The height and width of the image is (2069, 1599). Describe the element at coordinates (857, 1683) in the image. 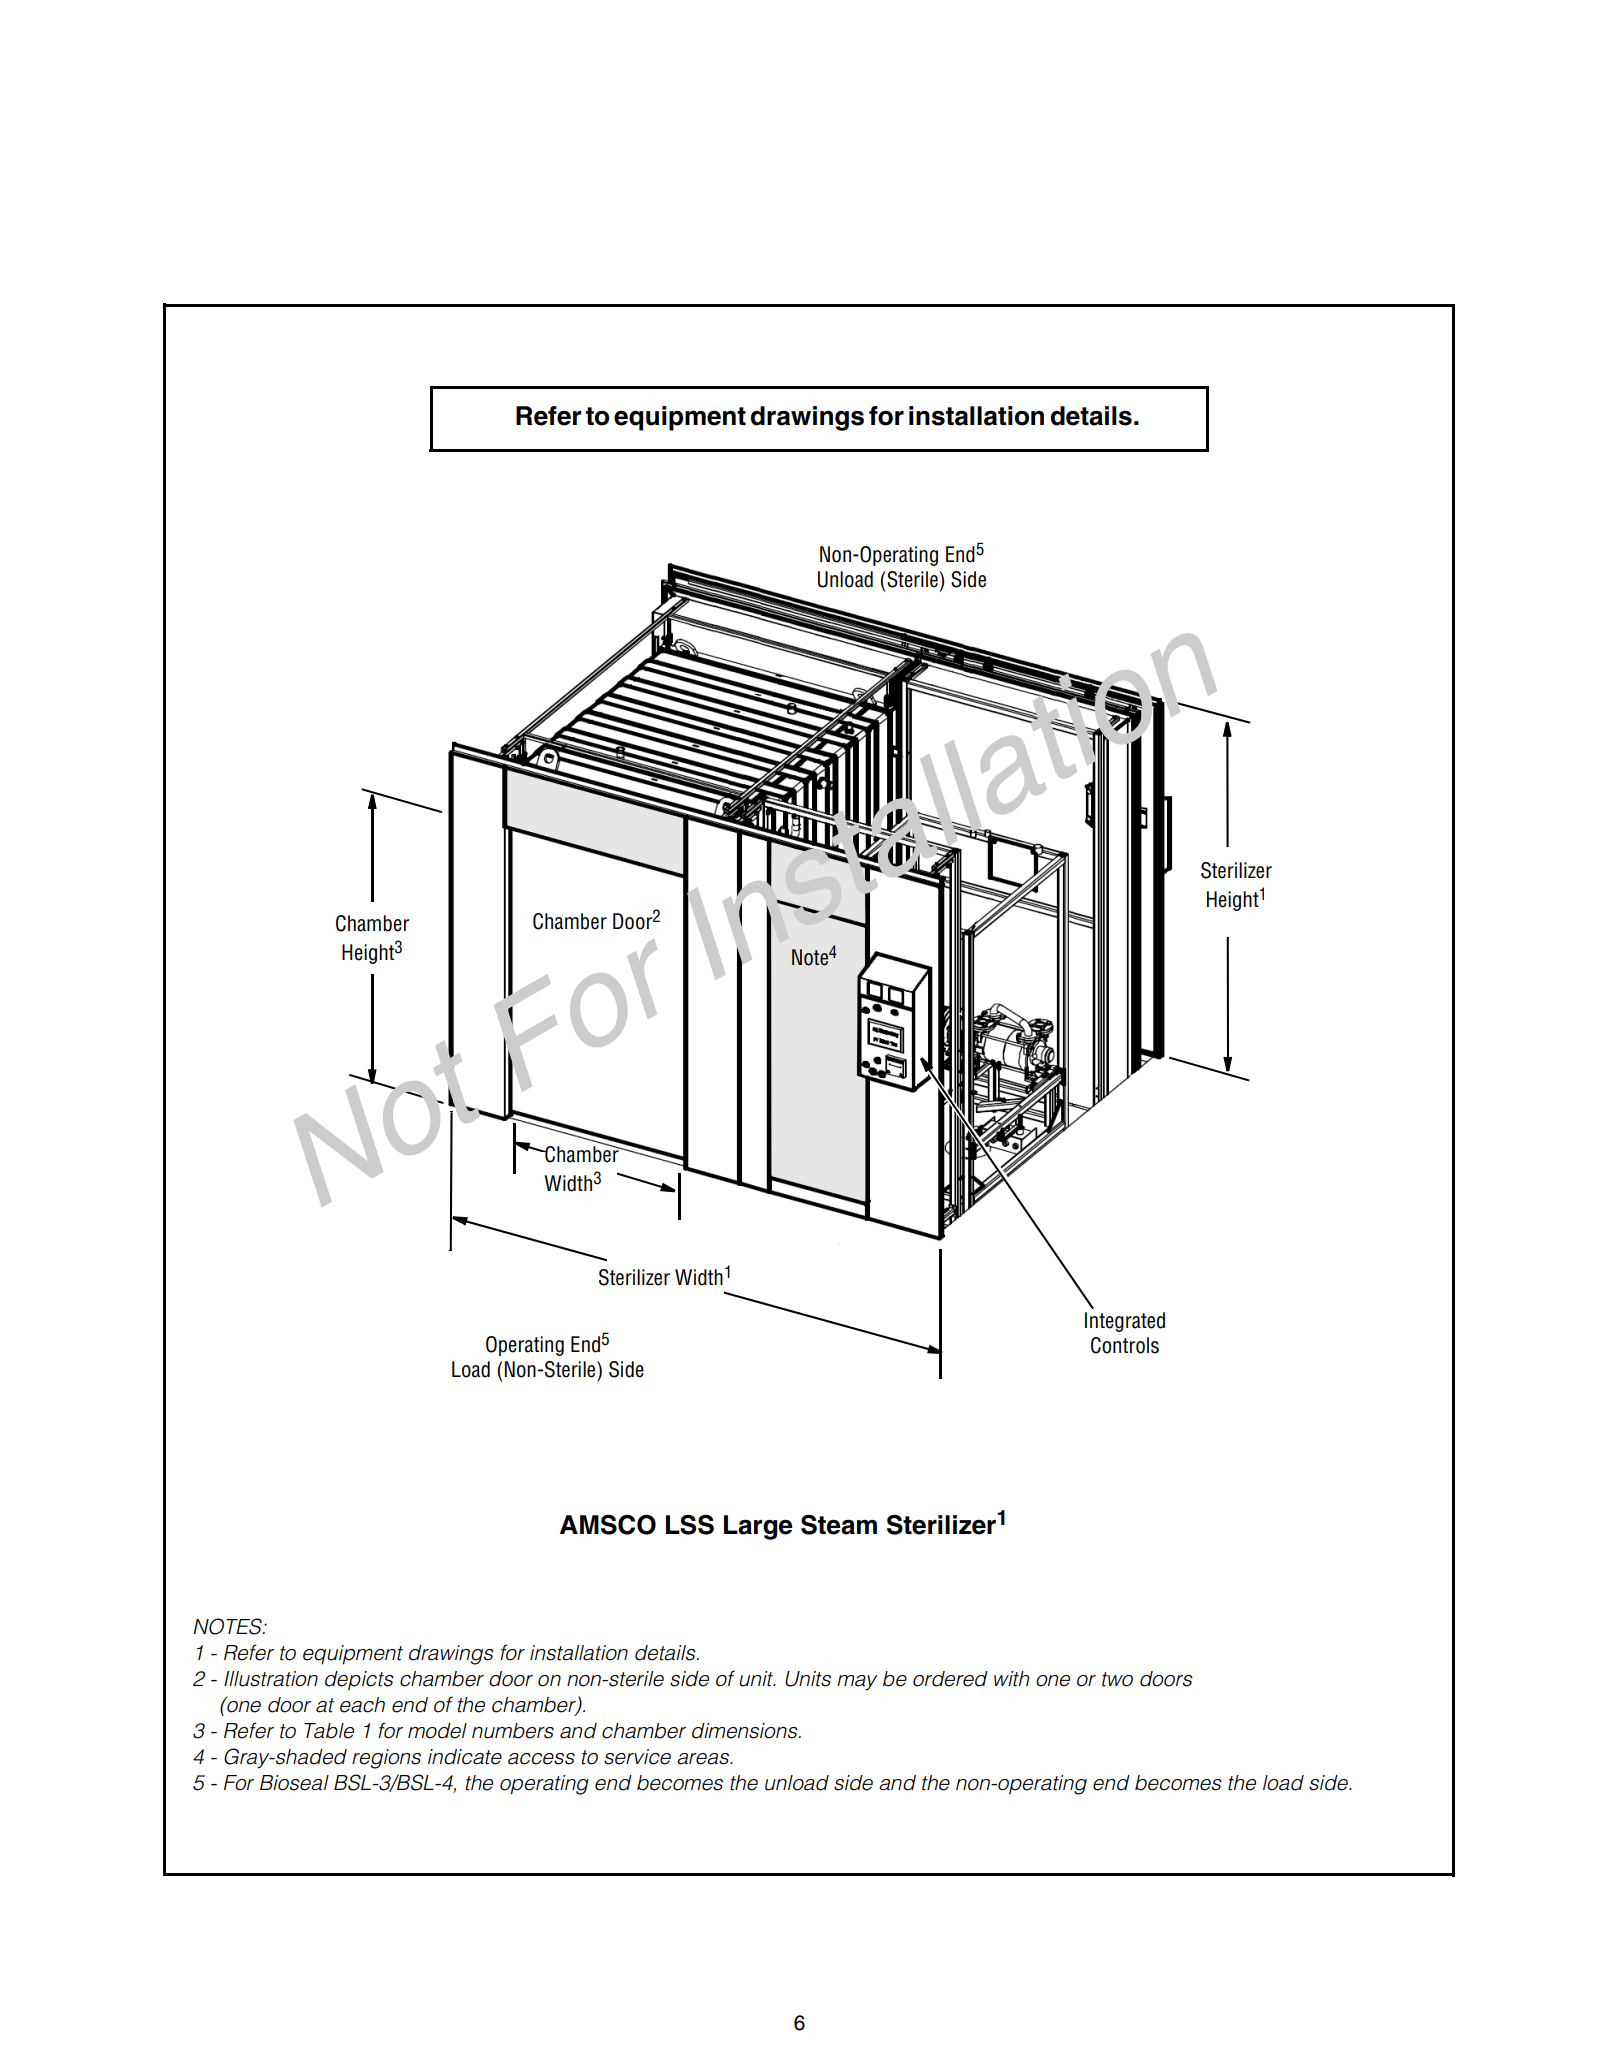

I see `may` at that location.
